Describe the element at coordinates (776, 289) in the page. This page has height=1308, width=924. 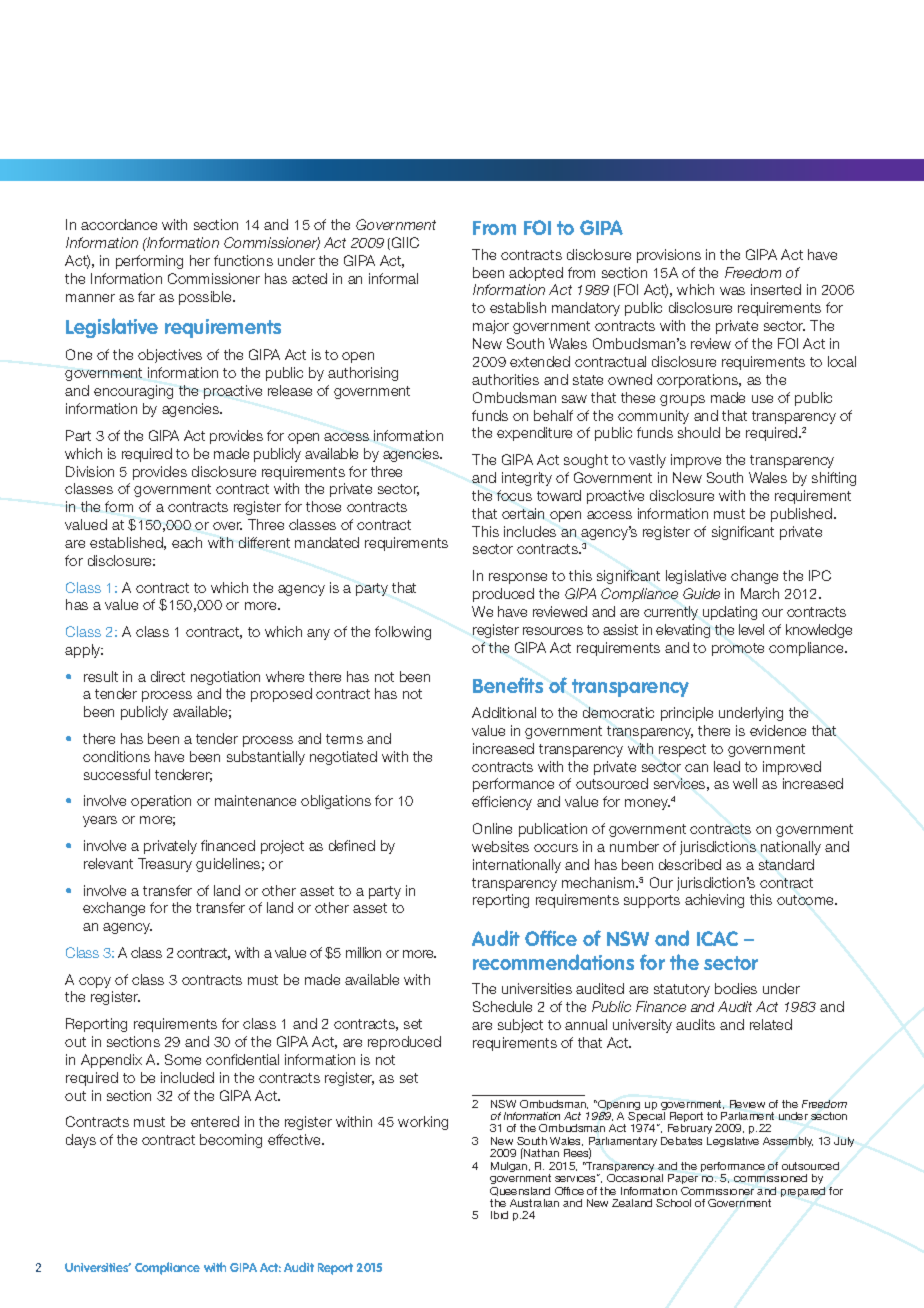
I see `inserted` at that location.
